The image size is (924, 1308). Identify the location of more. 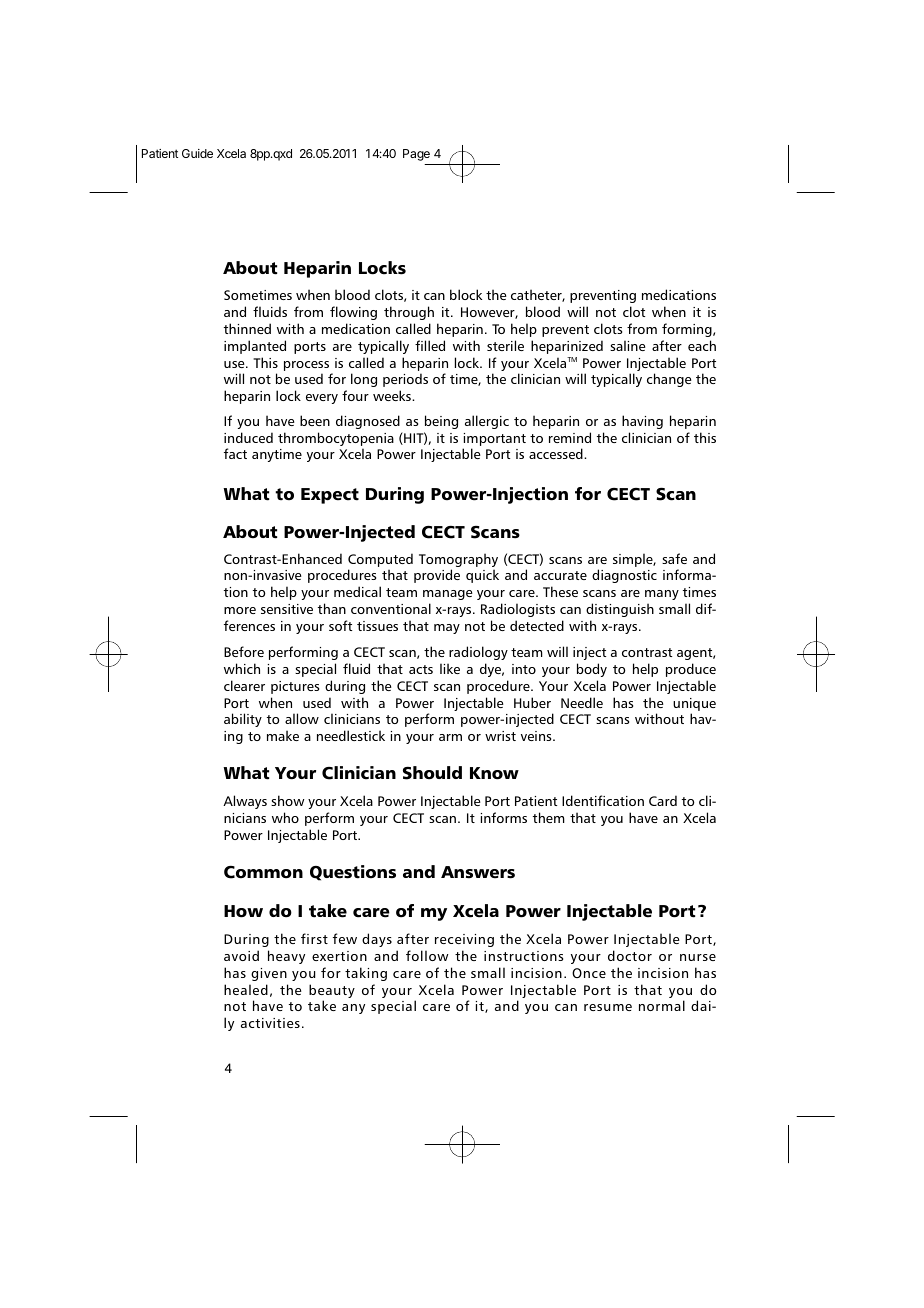
(240, 610).
